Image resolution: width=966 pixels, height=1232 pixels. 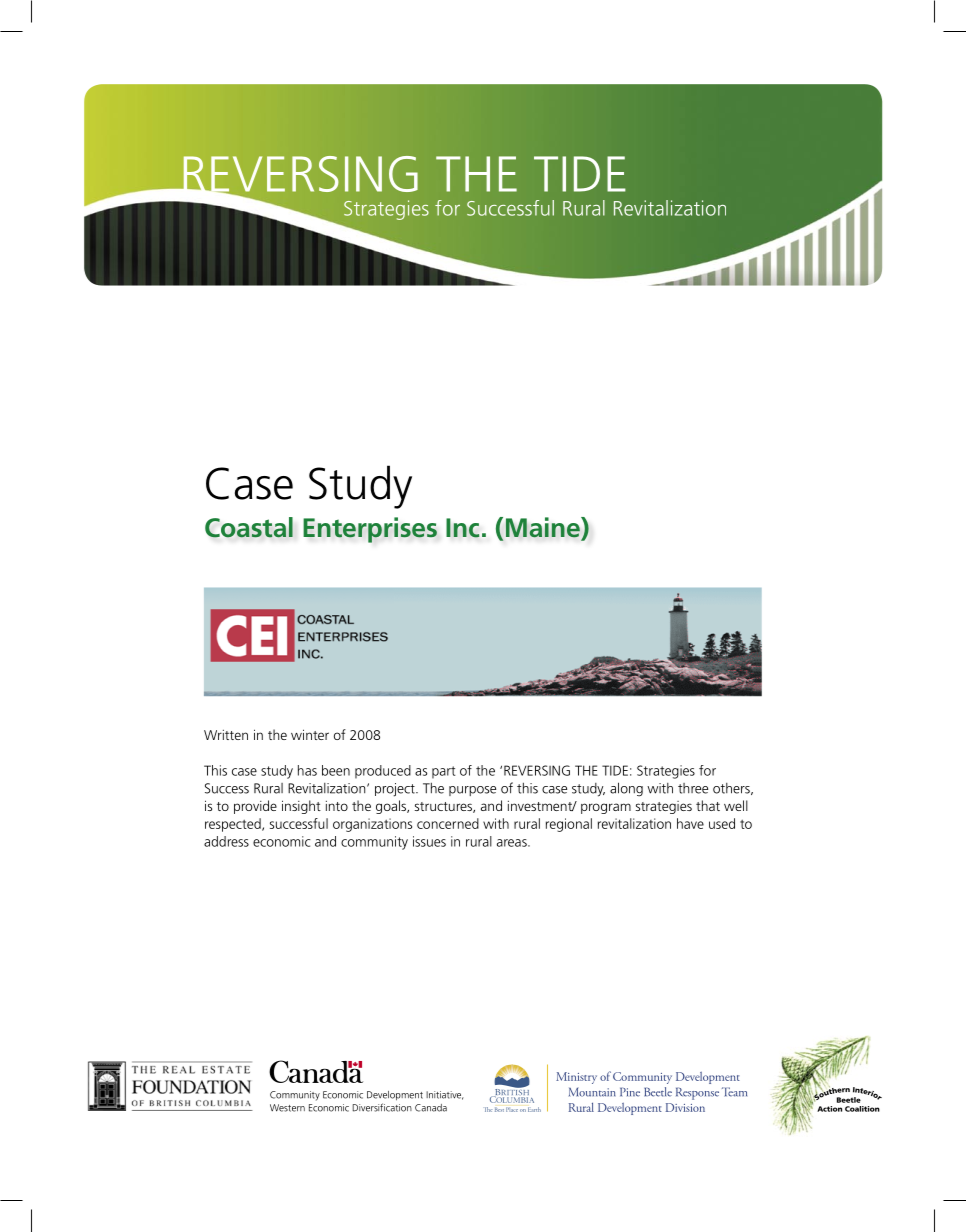 I want to click on Western, so click(x=287, y=1108).
